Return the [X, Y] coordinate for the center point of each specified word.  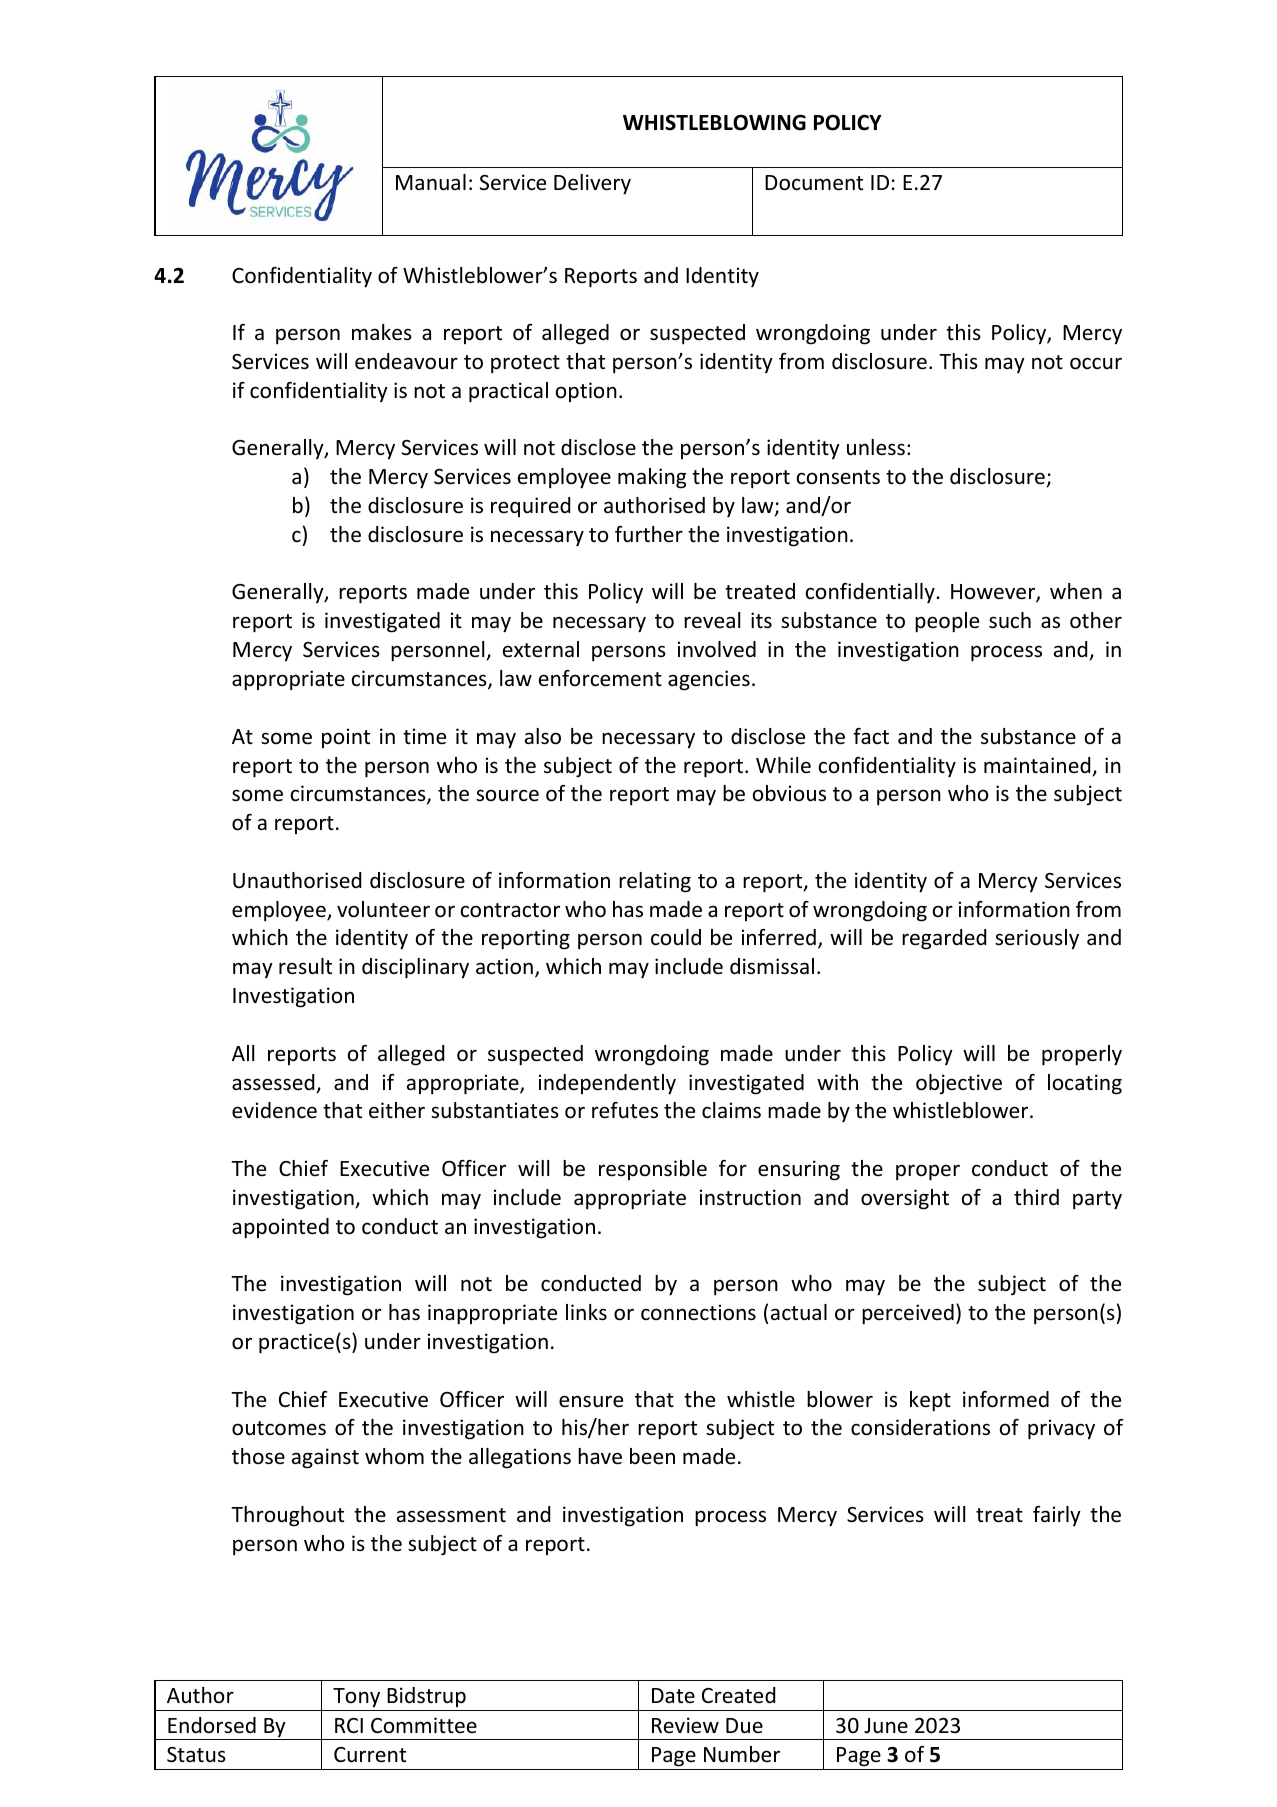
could [676, 937]
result [305, 966]
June [886, 1726]
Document [814, 183]
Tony [356, 1698]
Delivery [592, 184]
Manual [431, 182]
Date [673, 1695]
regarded [944, 939]
